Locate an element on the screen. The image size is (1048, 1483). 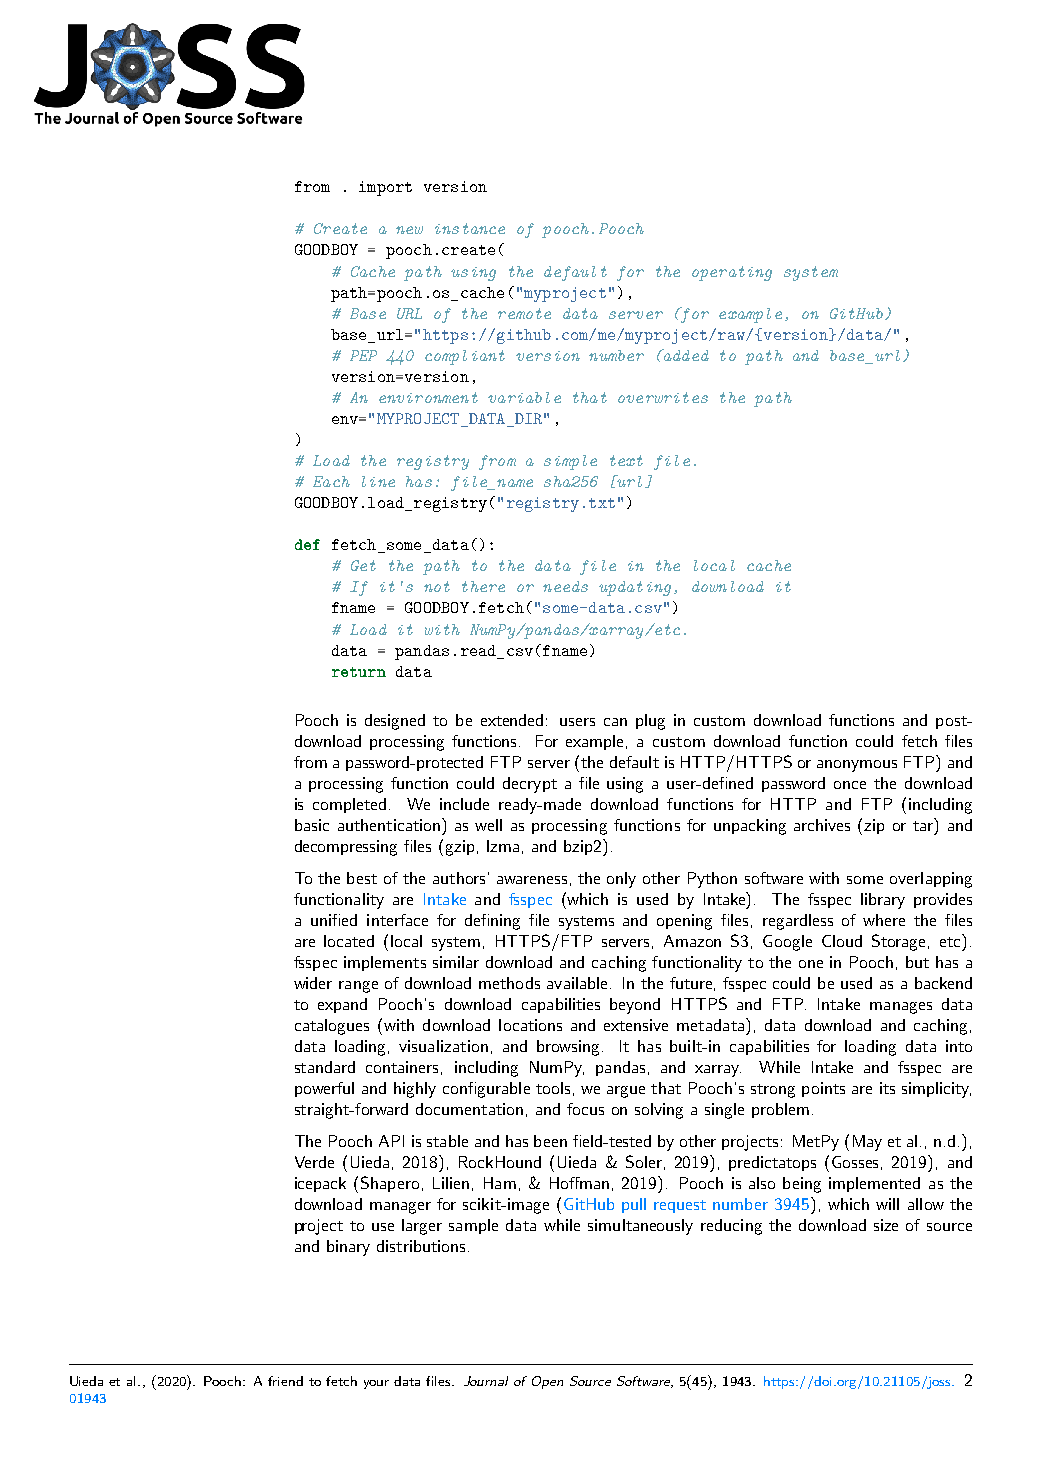
once is located at coordinates (850, 785).
